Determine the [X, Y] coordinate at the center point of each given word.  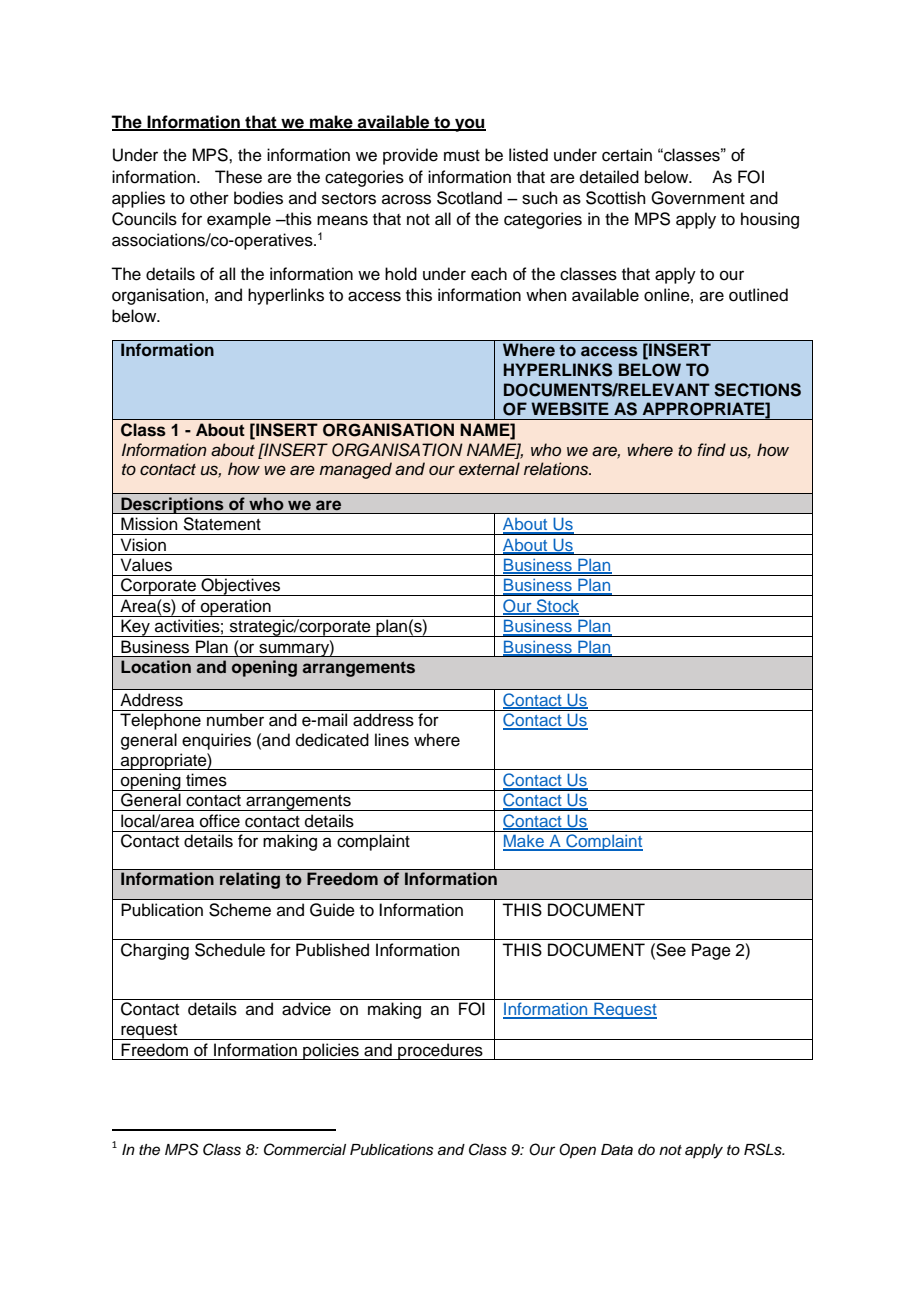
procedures [440, 1051]
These [238, 177]
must [462, 156]
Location [156, 666]
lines [392, 740]
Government [698, 198]
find [711, 449]
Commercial [305, 1149]
